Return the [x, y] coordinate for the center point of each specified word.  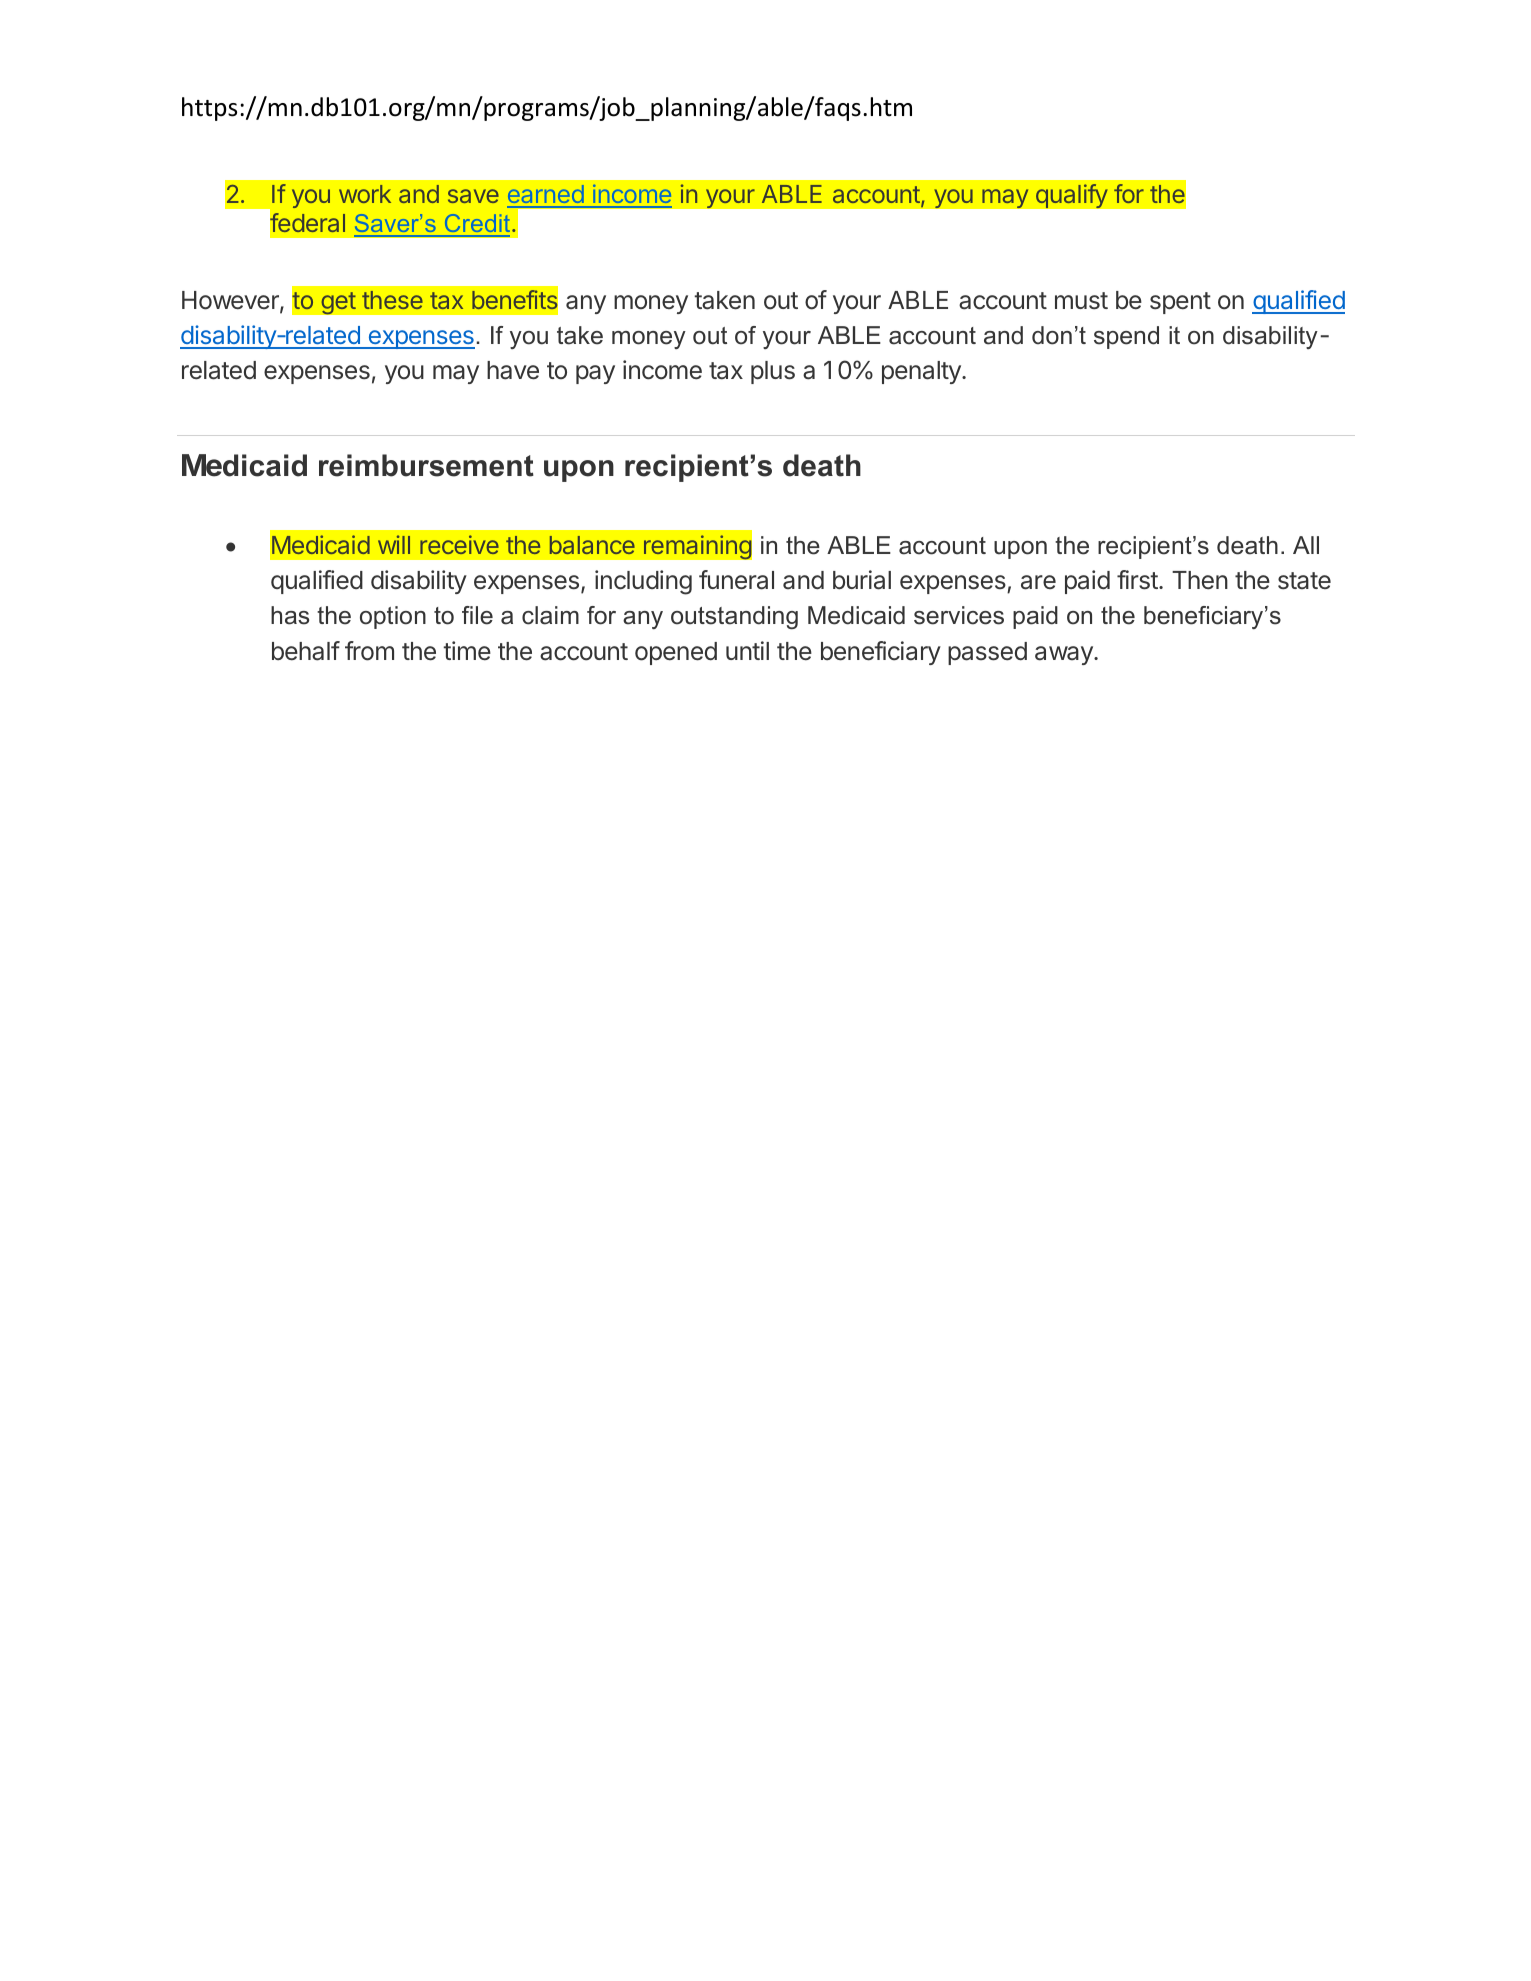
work [365, 194]
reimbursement [426, 465]
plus [773, 372]
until [747, 650]
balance [592, 545]
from [369, 651]
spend [1126, 337]
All [1306, 545]
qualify [1072, 196]
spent [1180, 303]
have [513, 370]
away [1065, 655]
